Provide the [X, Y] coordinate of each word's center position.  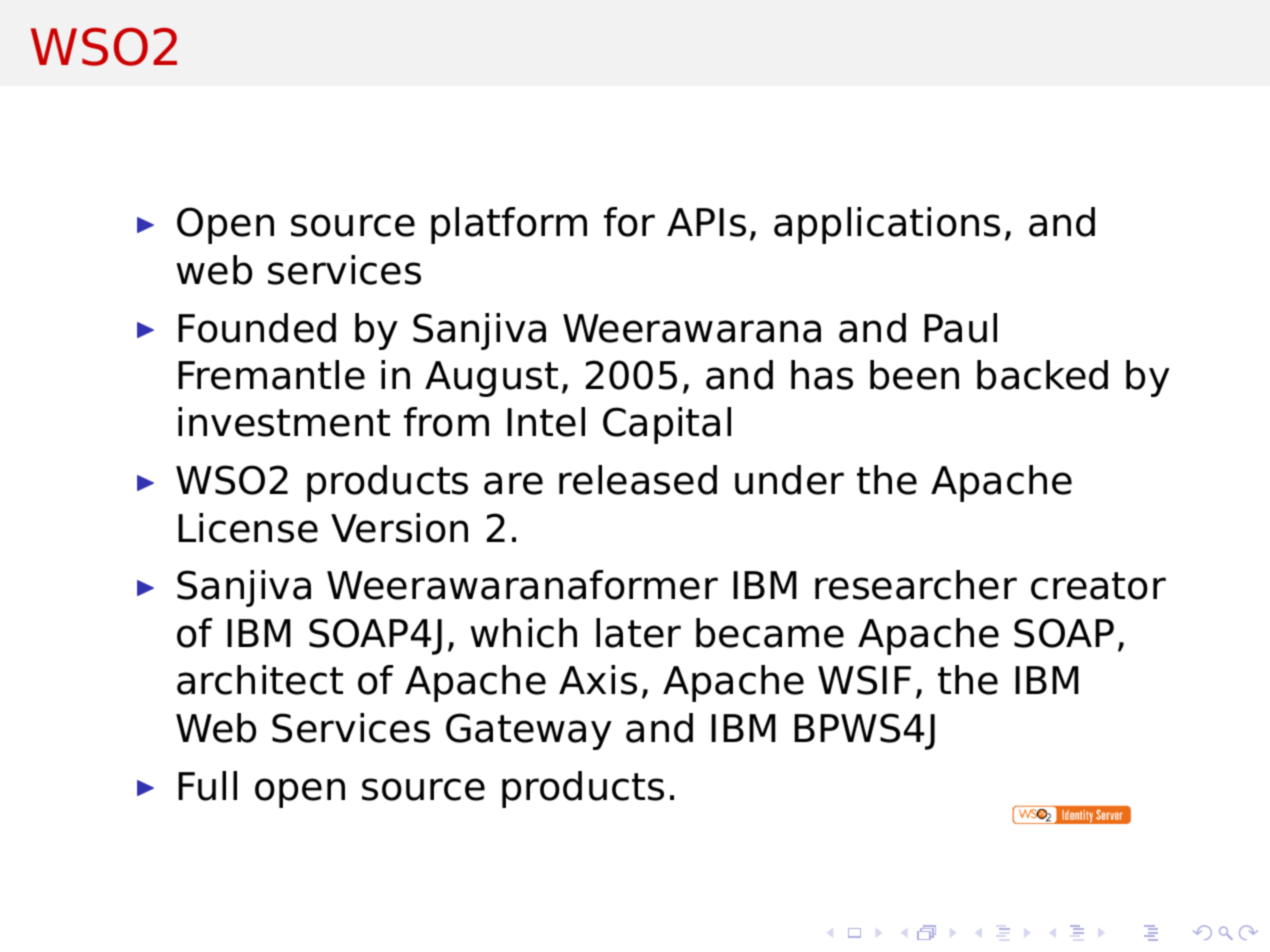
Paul [960, 328]
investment [284, 422]
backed [1042, 375]
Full [207, 786]
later [638, 633]
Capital [667, 425]
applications [887, 225]
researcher [916, 585]
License [248, 528]
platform [509, 225]
